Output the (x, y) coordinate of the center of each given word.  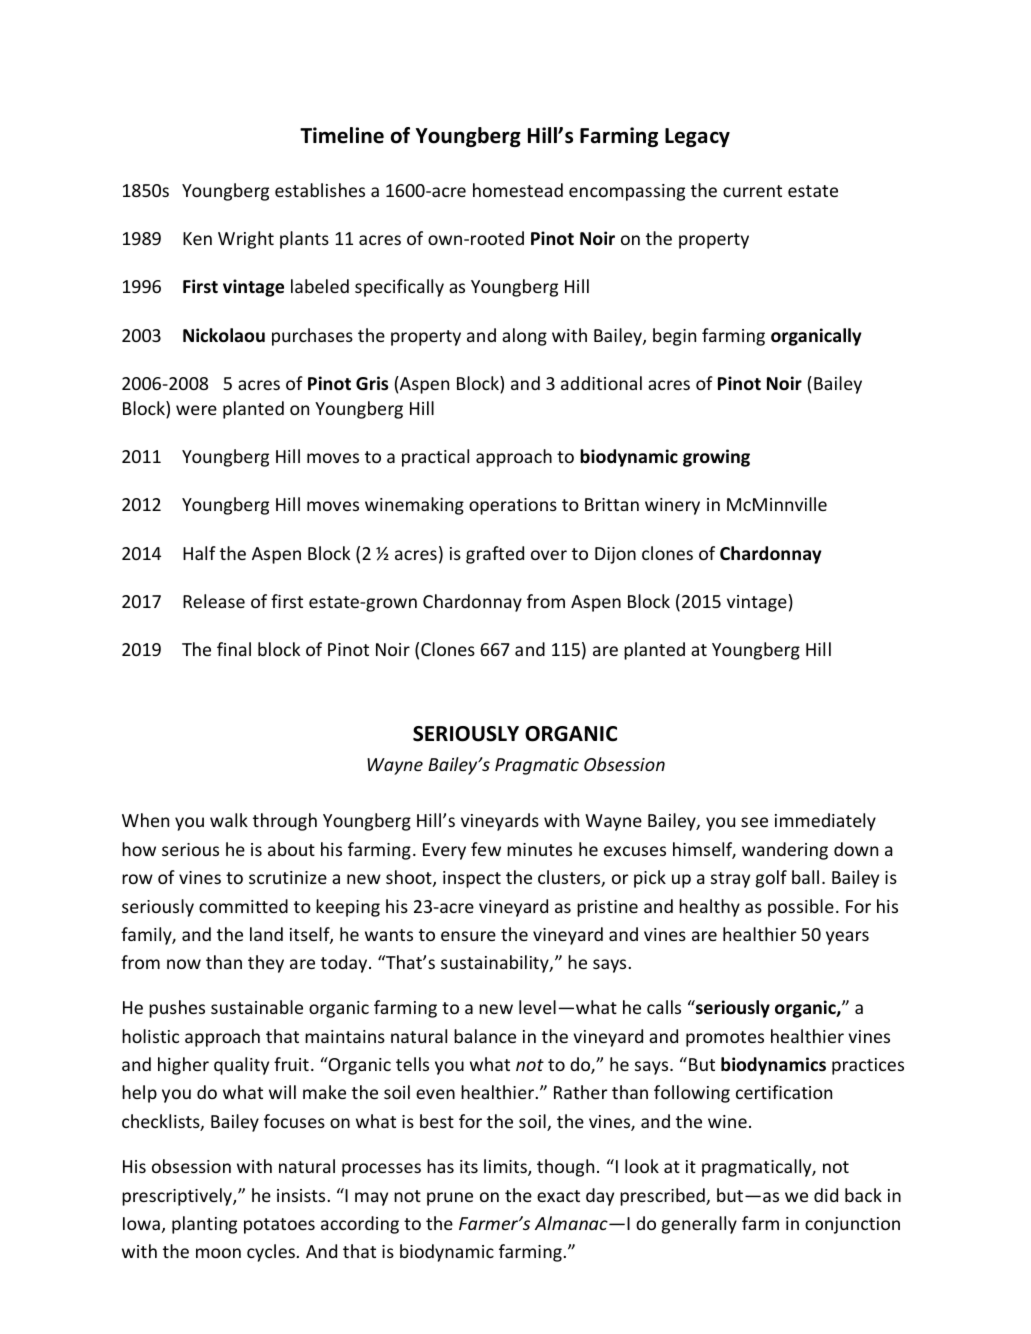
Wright (246, 240)
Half (199, 553)
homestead (518, 190)
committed (243, 906)
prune (450, 1199)
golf (771, 879)
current (752, 191)
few (486, 849)
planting (204, 1225)
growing (716, 458)
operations (513, 506)
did (826, 1195)
